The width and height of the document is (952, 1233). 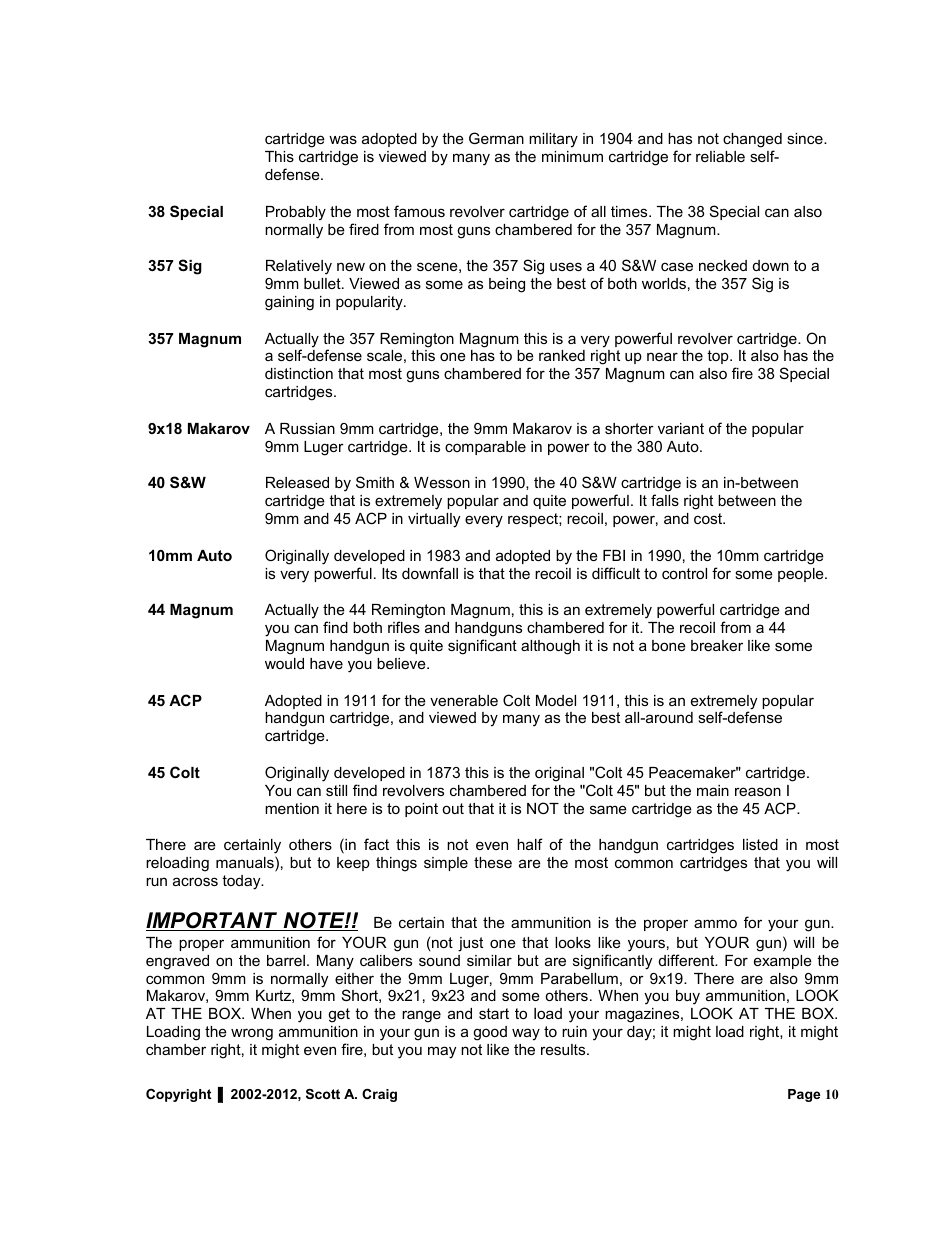 What do you see at coordinates (252, 1034) in the document?
I see `wrong` at bounding box center [252, 1034].
